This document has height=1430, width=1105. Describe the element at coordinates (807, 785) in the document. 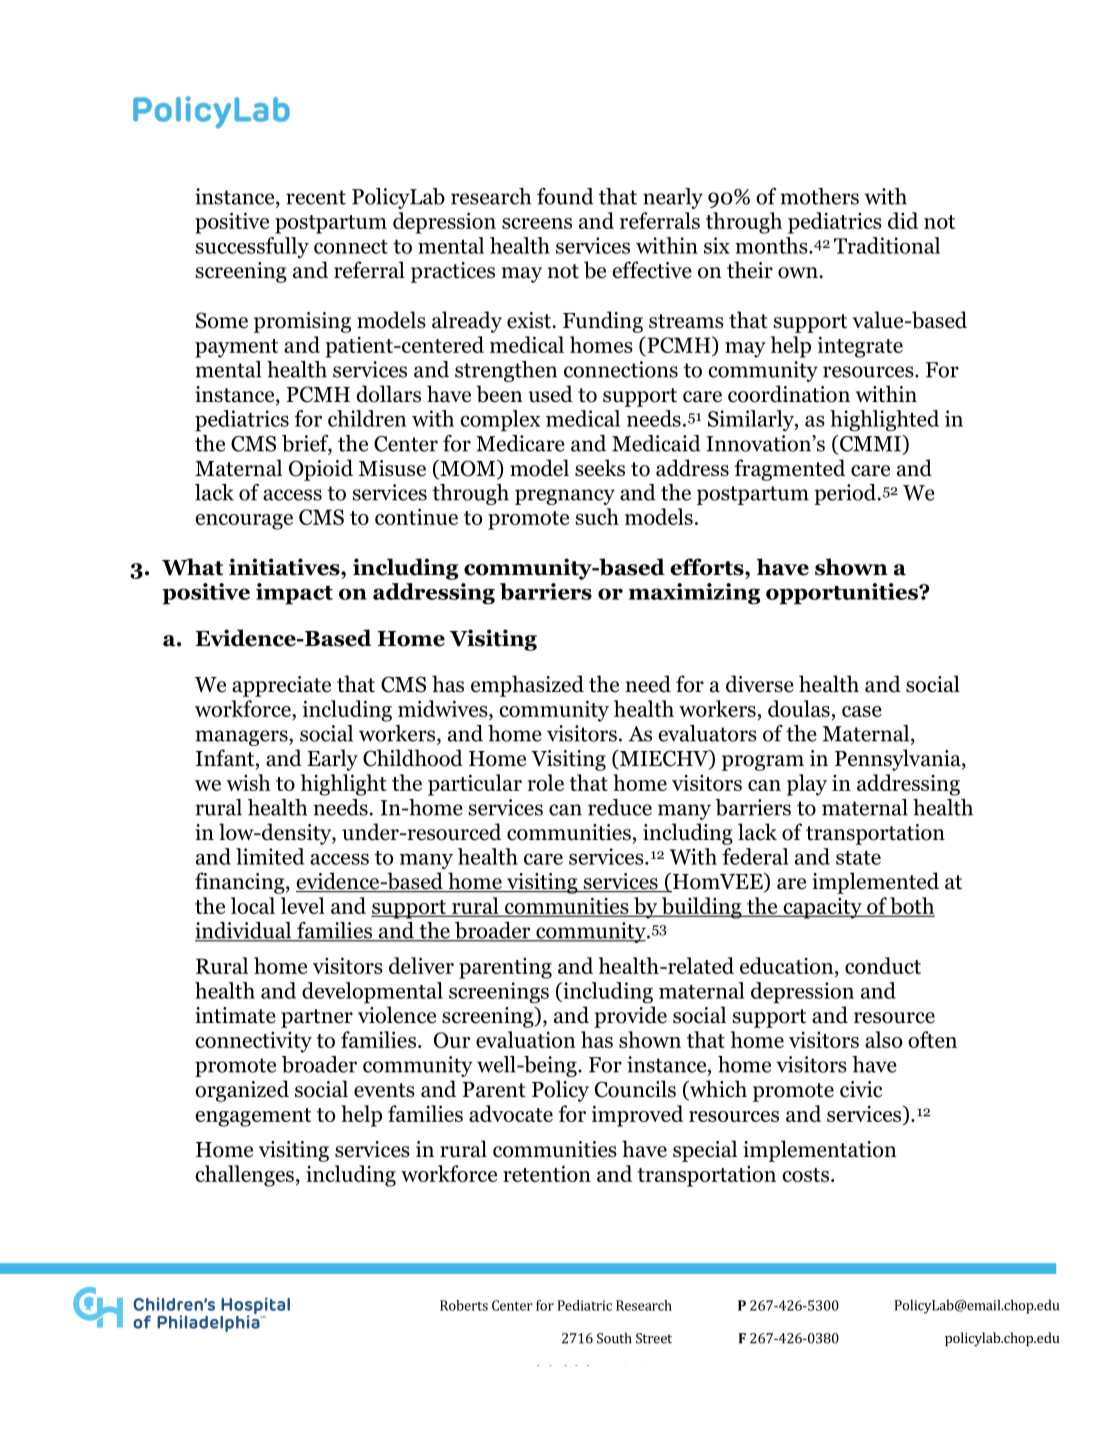

I see `play` at that location.
